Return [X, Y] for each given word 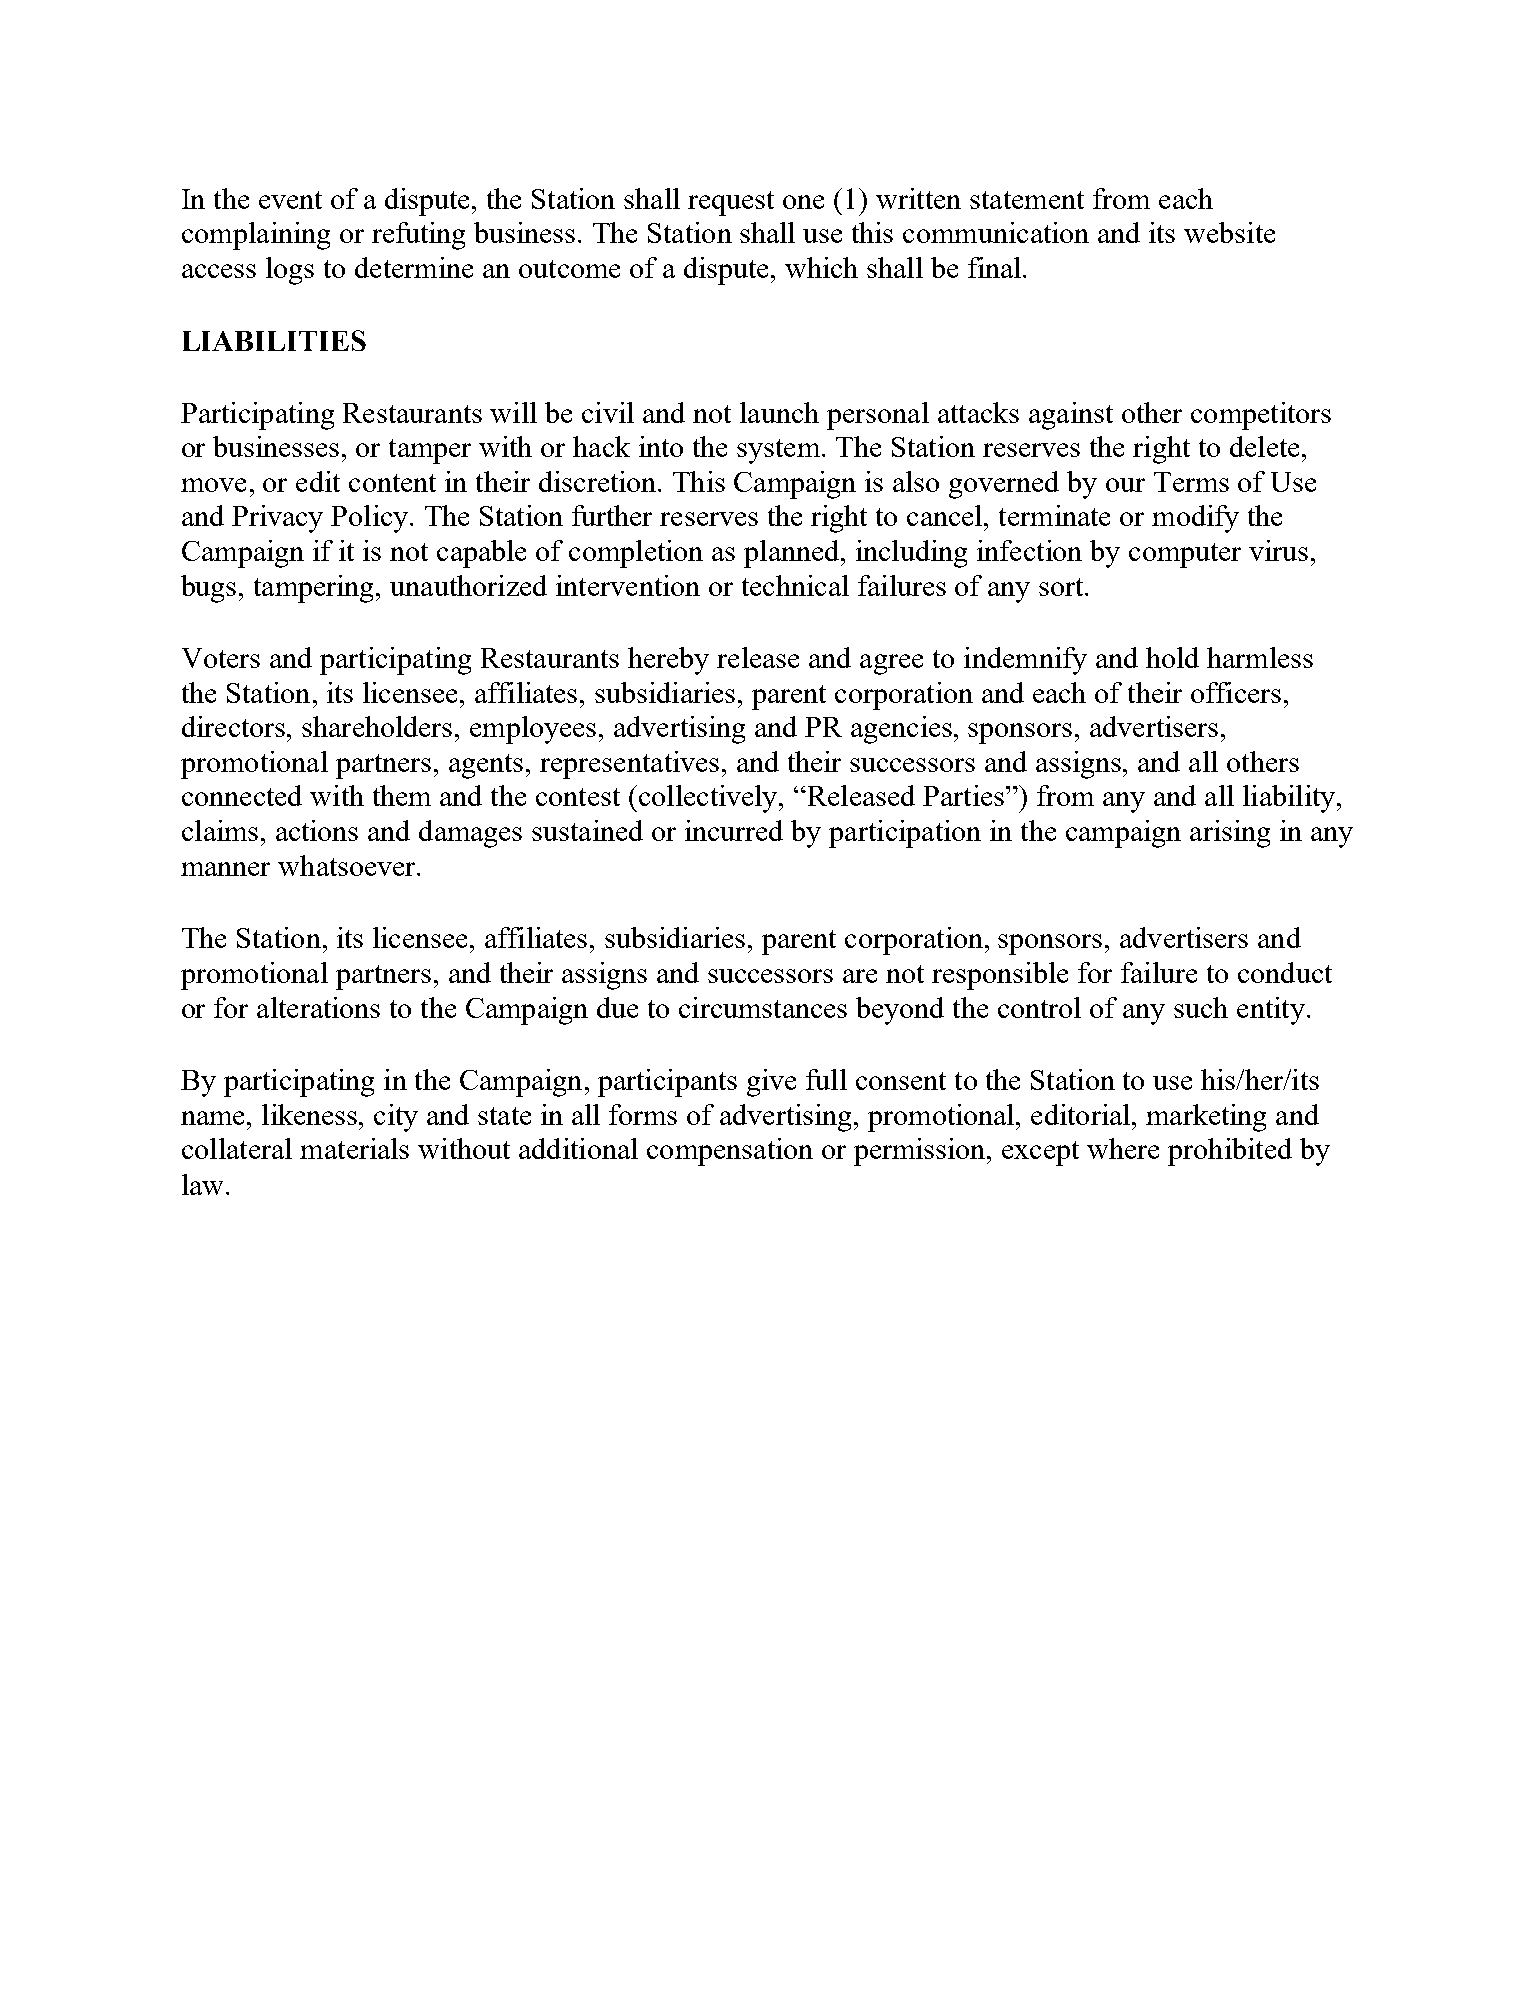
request [731, 203]
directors [235, 726]
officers [1236, 692]
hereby [668, 661]
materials [354, 1148]
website [1229, 232]
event [290, 200]
